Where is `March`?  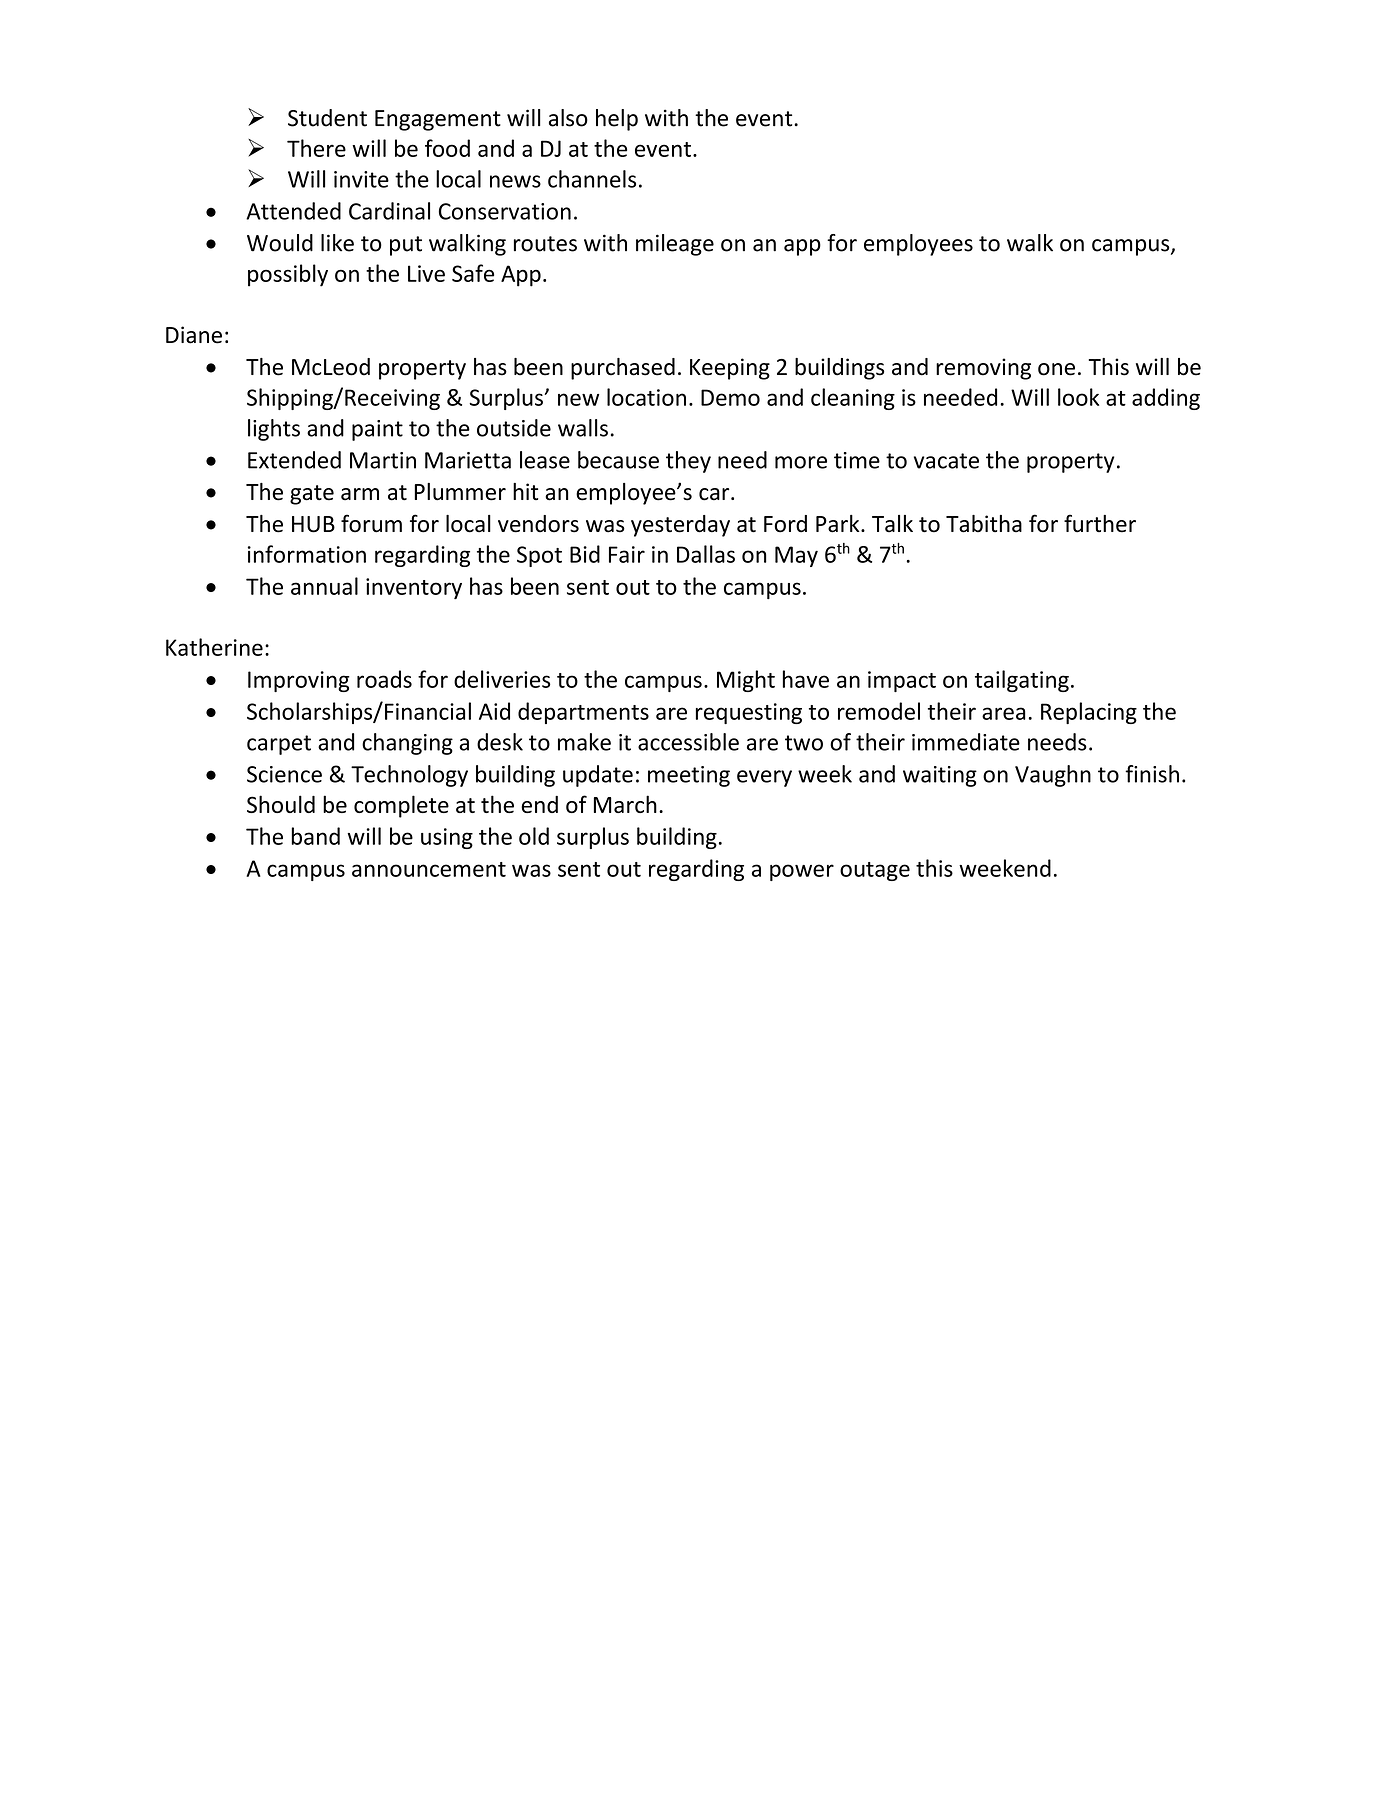 March is located at coordinates (625, 804).
